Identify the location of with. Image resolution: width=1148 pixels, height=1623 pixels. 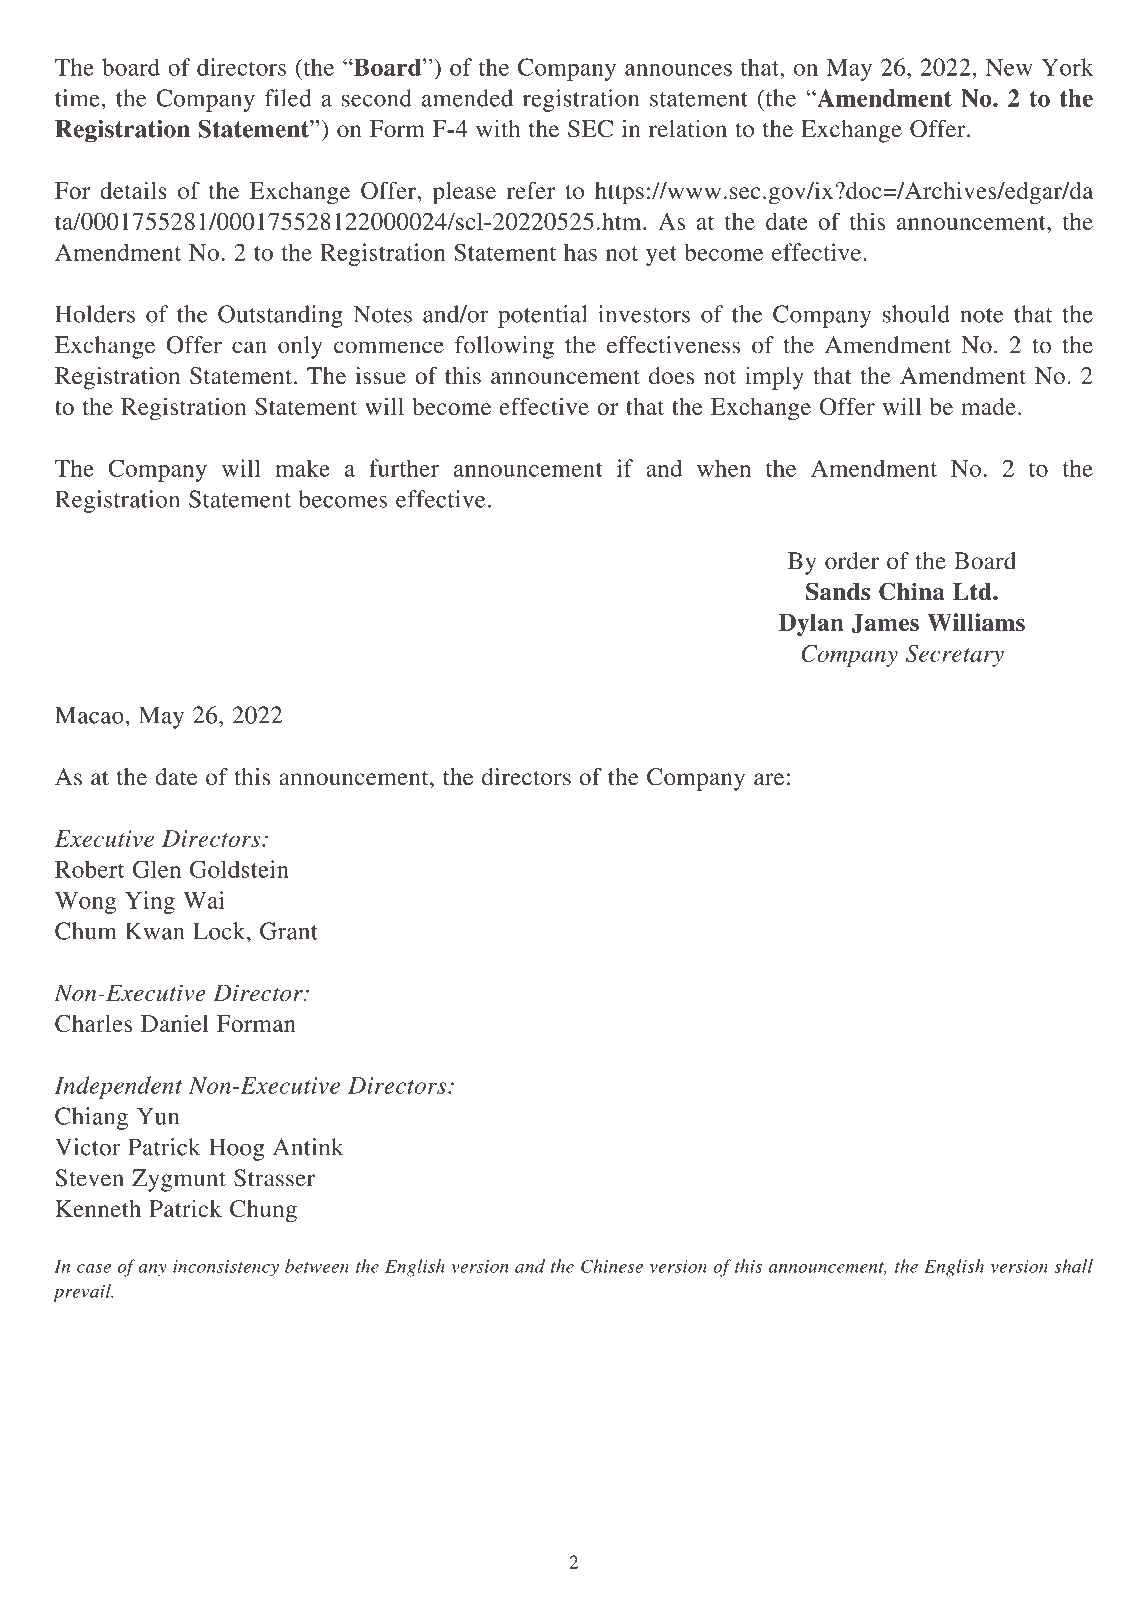
(498, 128).
